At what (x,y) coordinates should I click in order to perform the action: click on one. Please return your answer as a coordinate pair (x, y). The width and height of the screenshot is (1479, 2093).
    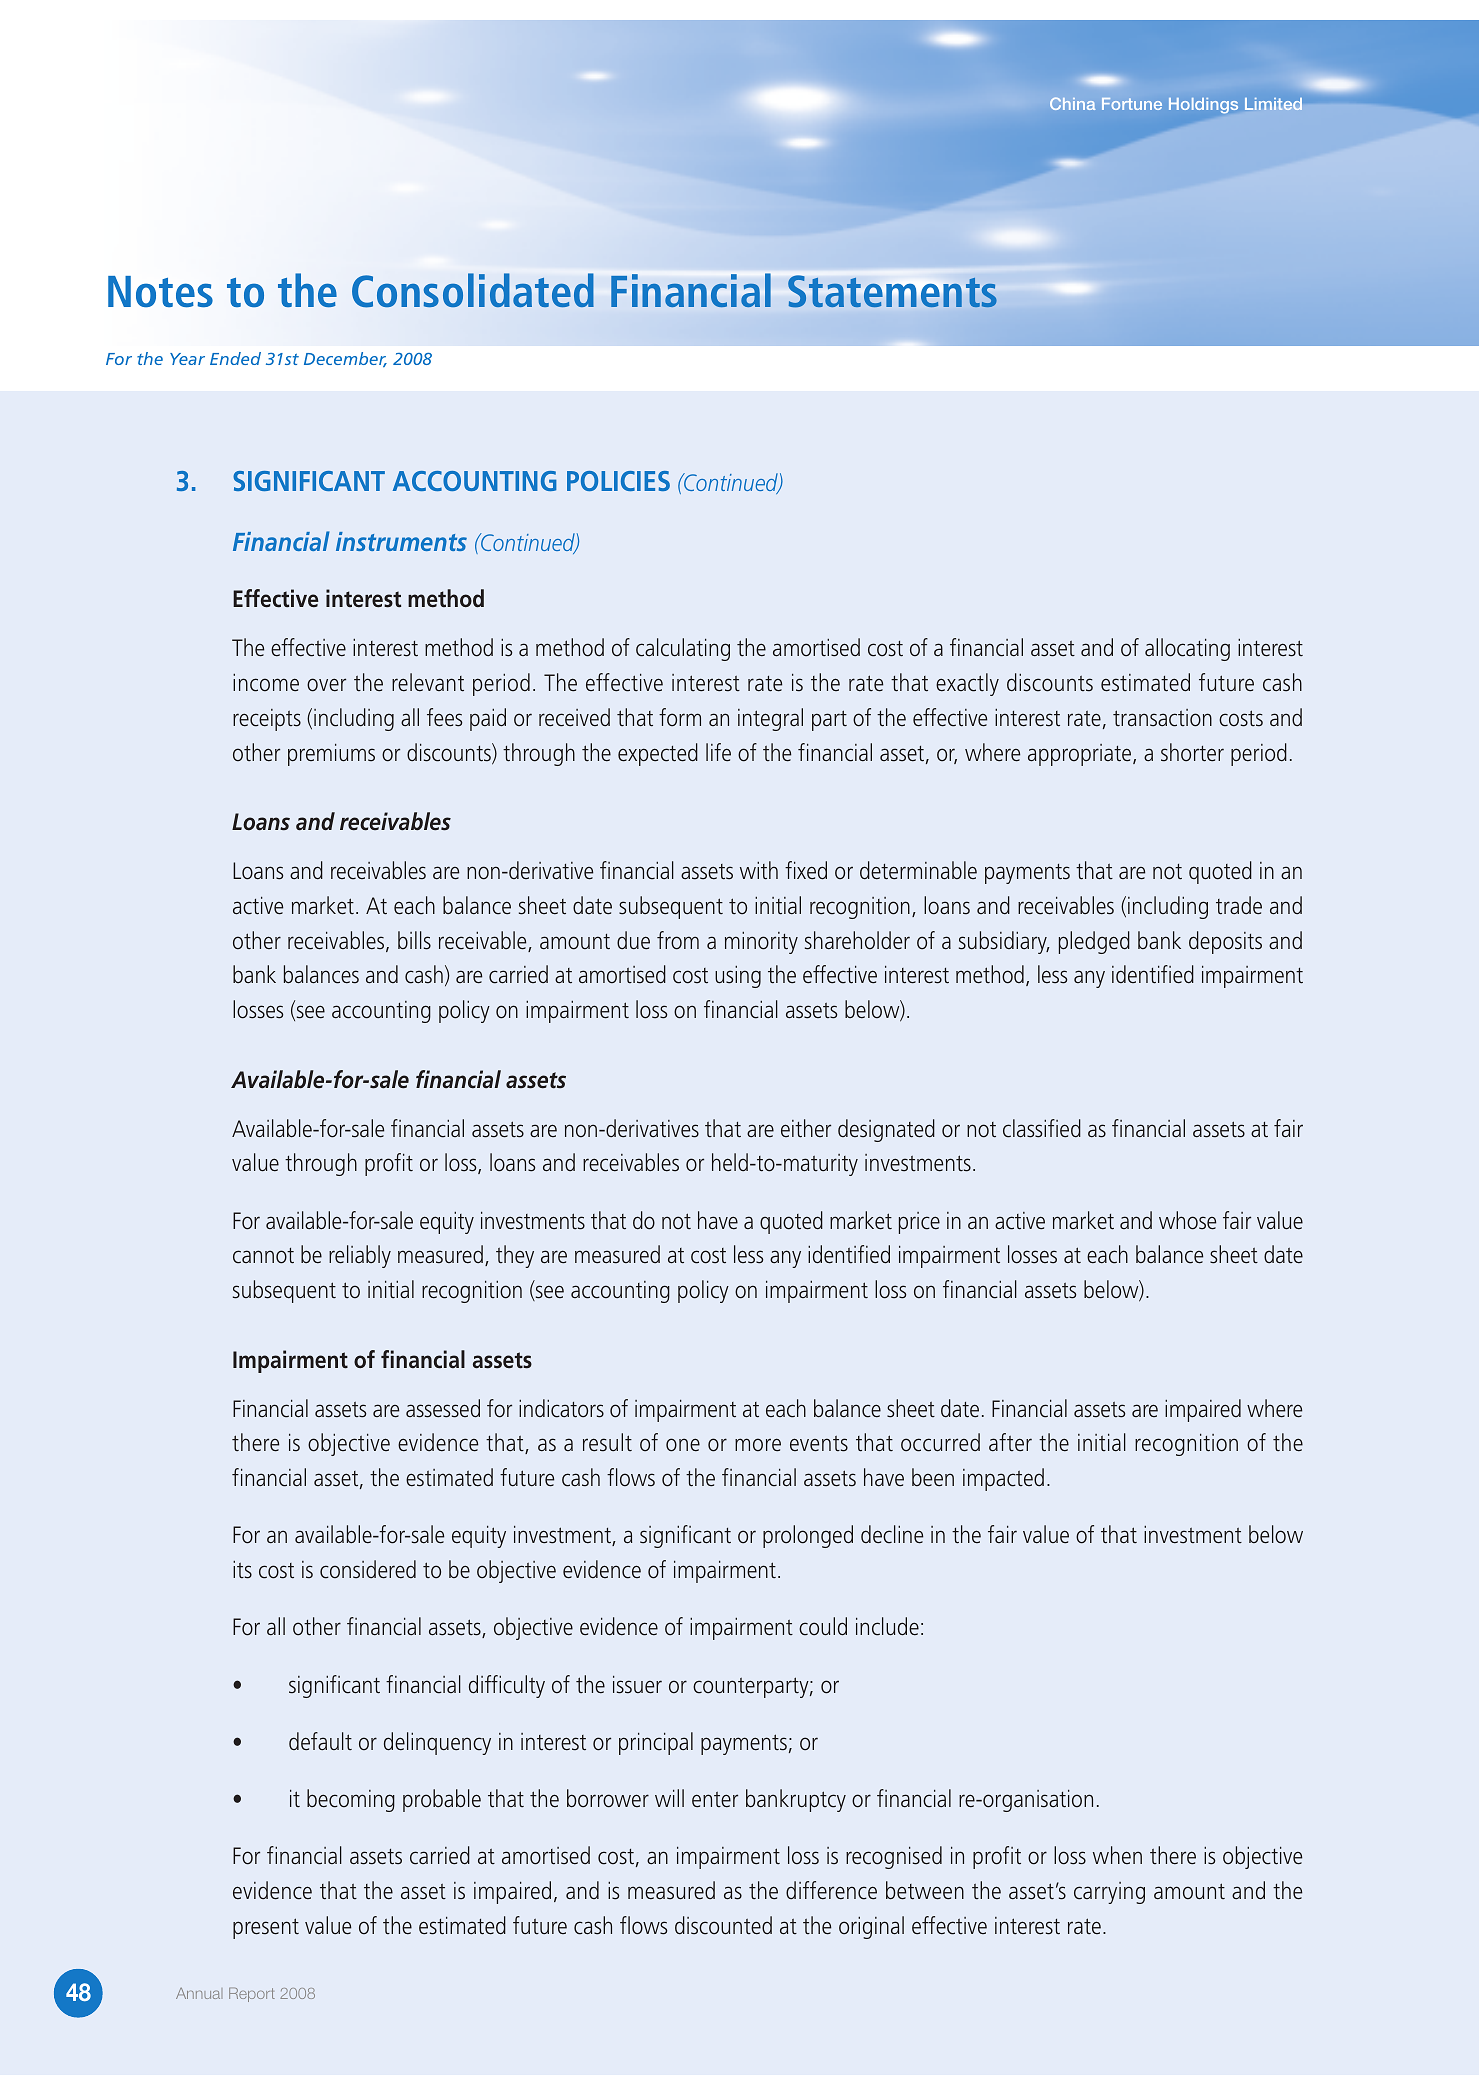
    Looking at the image, I should click on (683, 1445).
